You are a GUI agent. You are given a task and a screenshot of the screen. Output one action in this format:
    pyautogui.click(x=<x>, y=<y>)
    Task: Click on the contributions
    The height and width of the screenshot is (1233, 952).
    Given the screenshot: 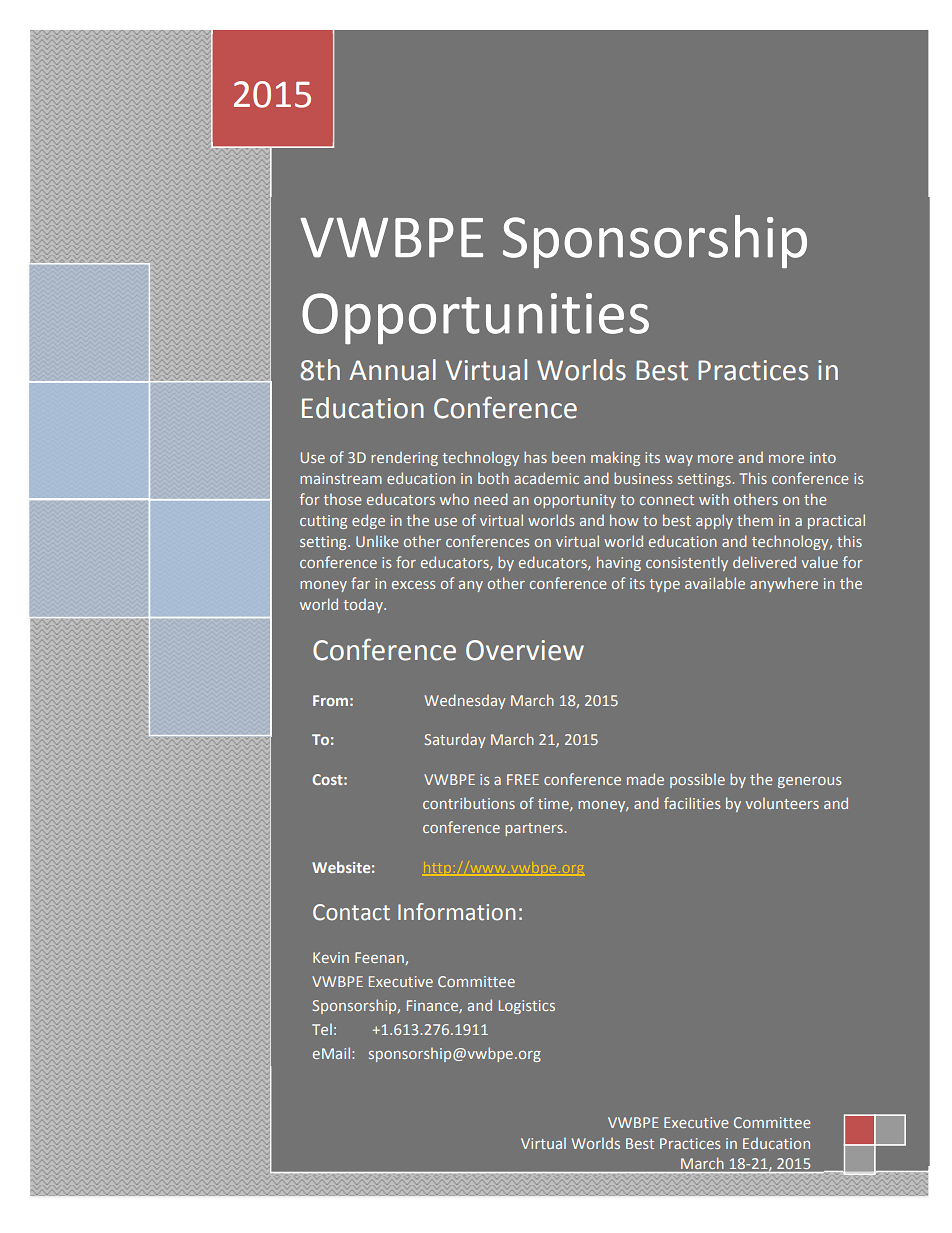 What is the action you would take?
    pyautogui.click(x=469, y=803)
